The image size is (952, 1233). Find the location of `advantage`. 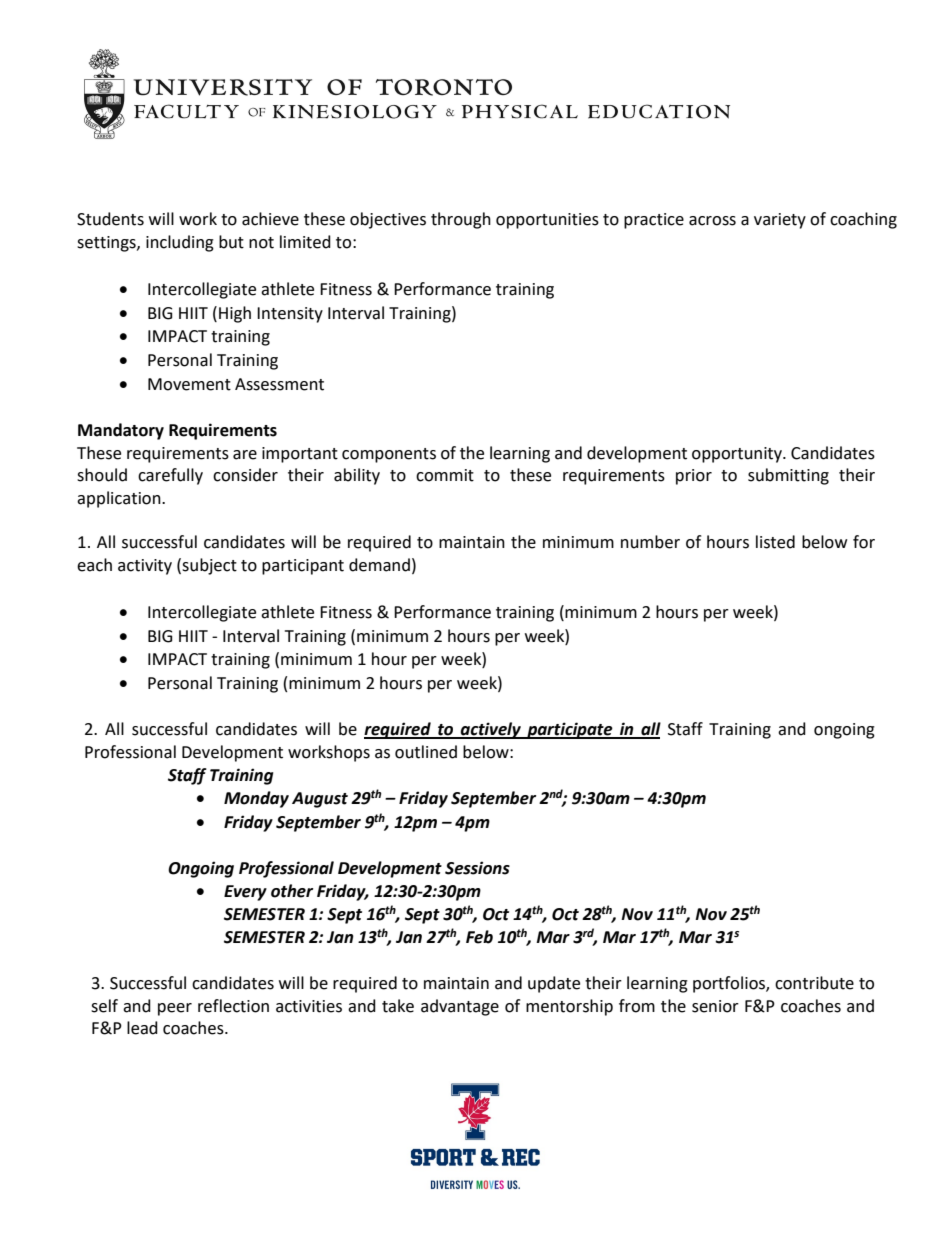

advantage is located at coordinates (460, 1007).
